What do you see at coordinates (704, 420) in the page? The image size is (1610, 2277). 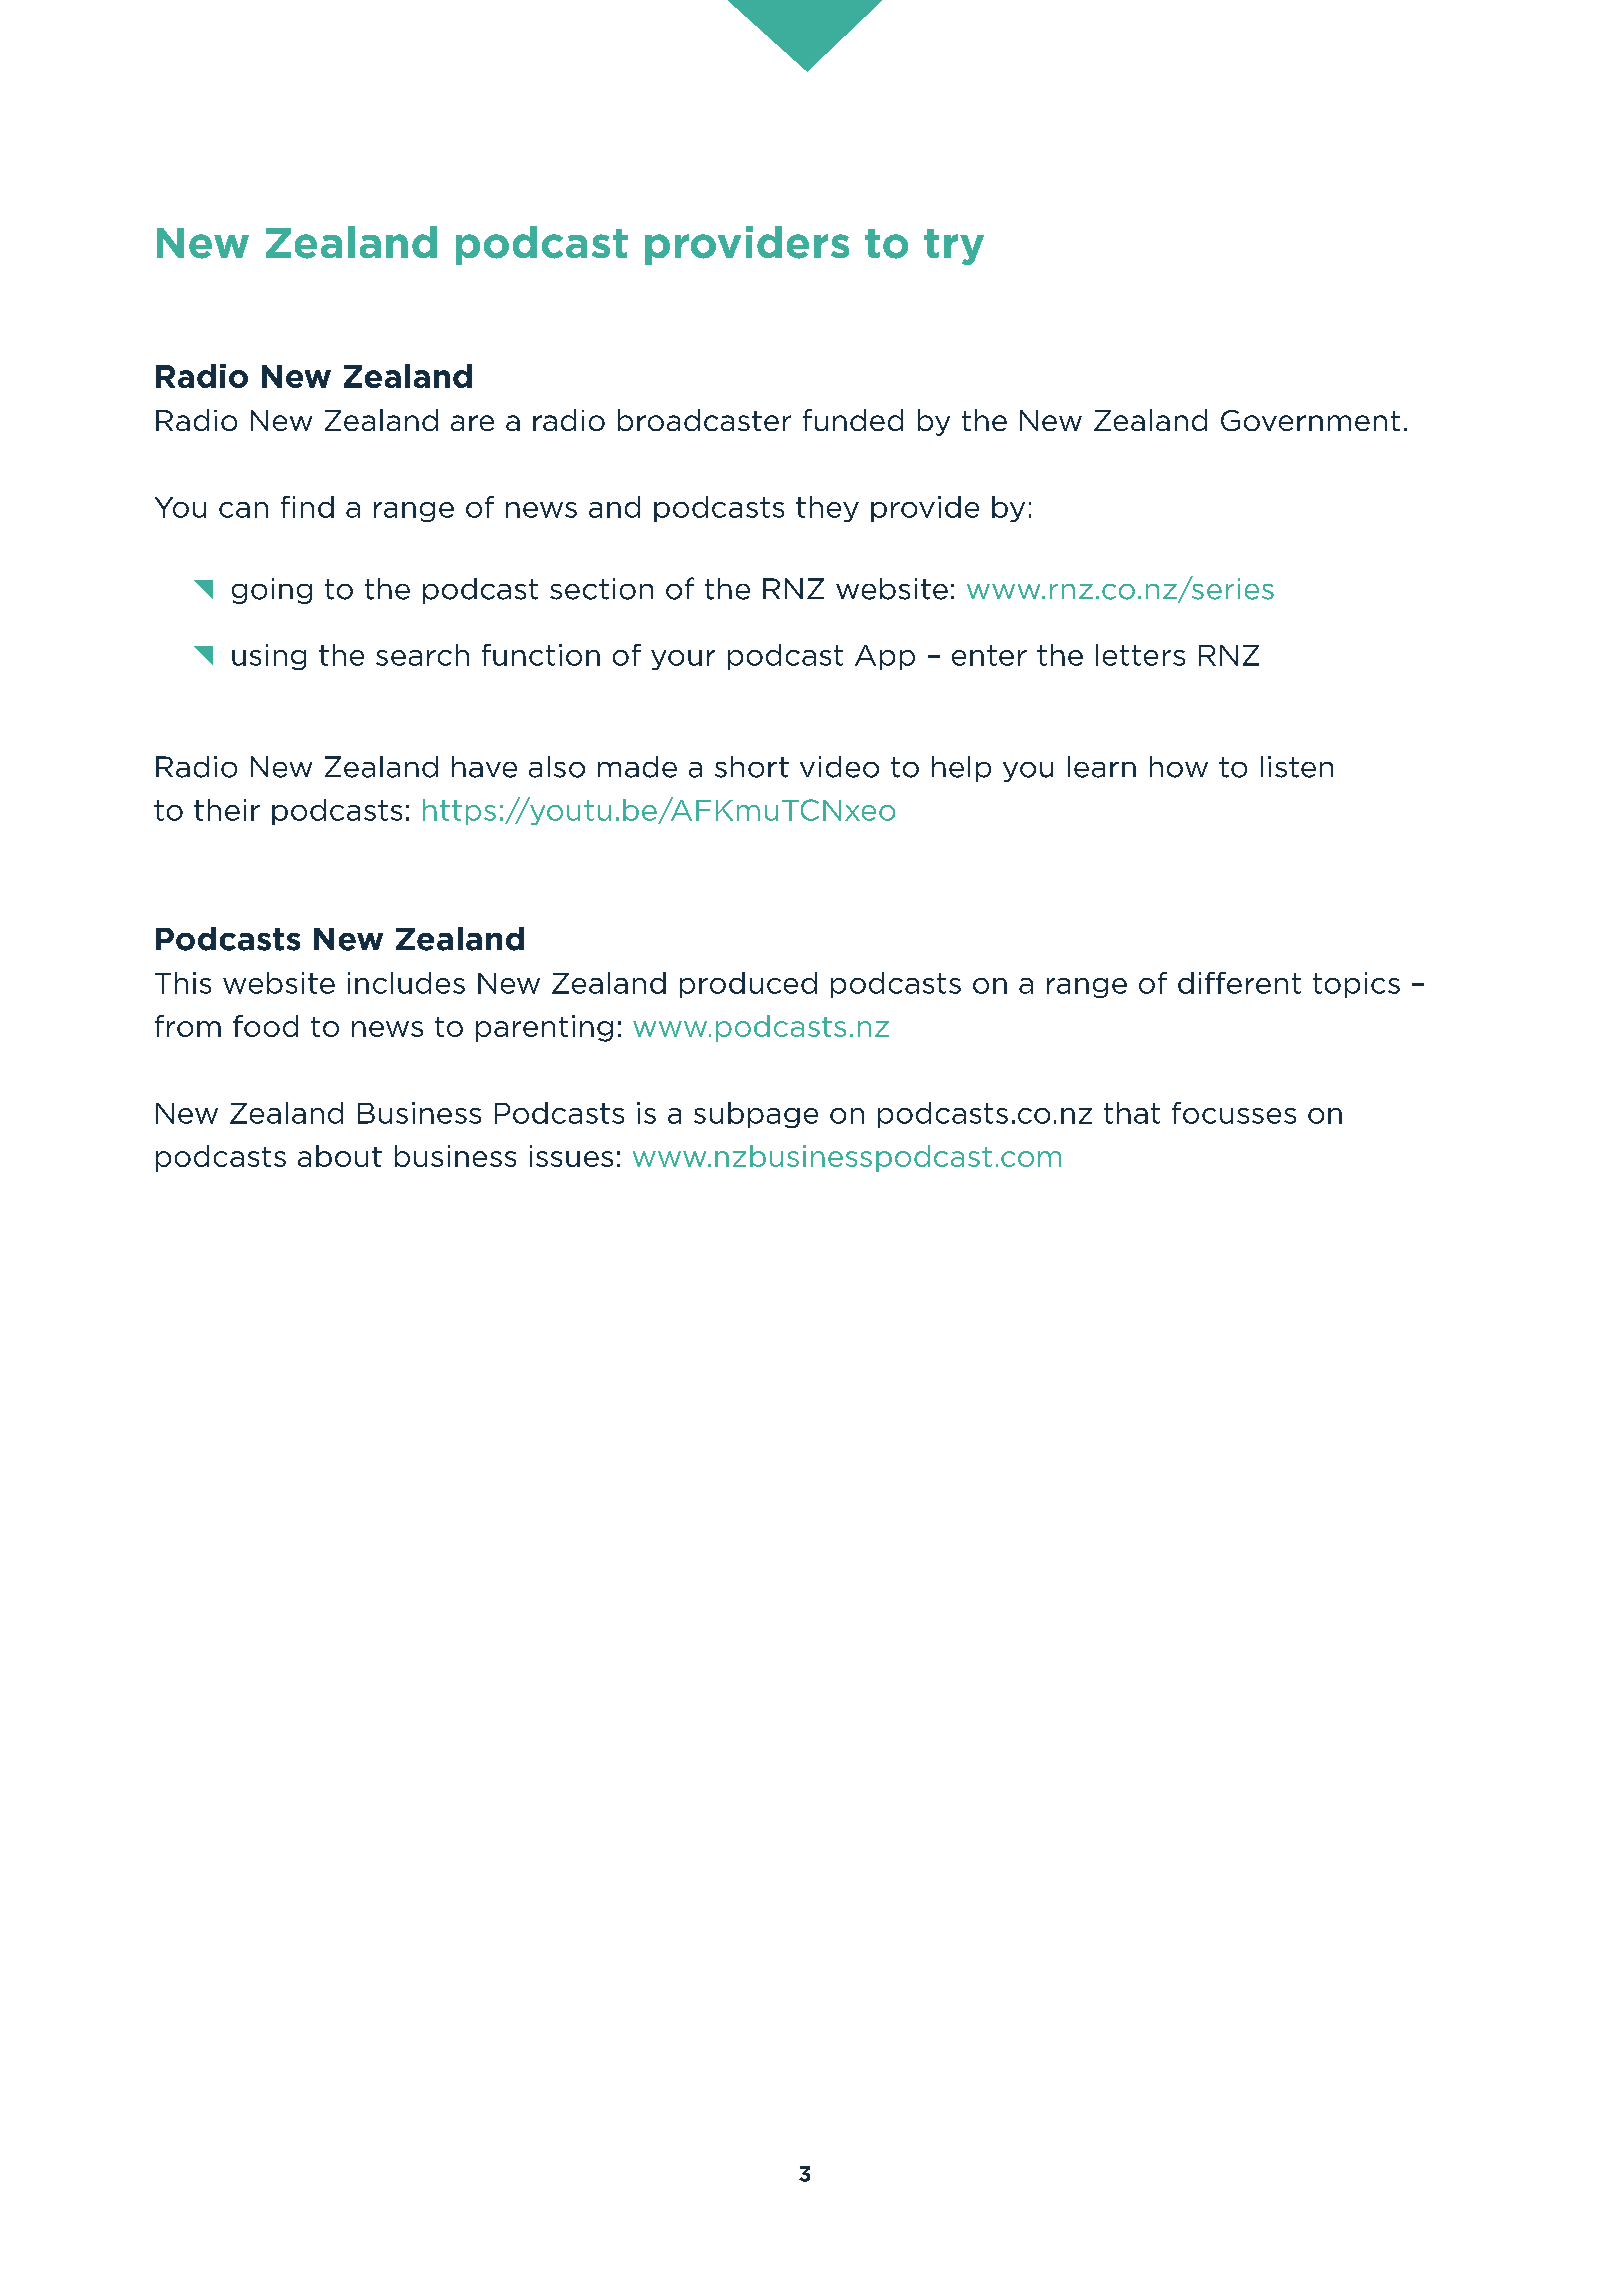 I see `broadcaster` at bounding box center [704, 420].
